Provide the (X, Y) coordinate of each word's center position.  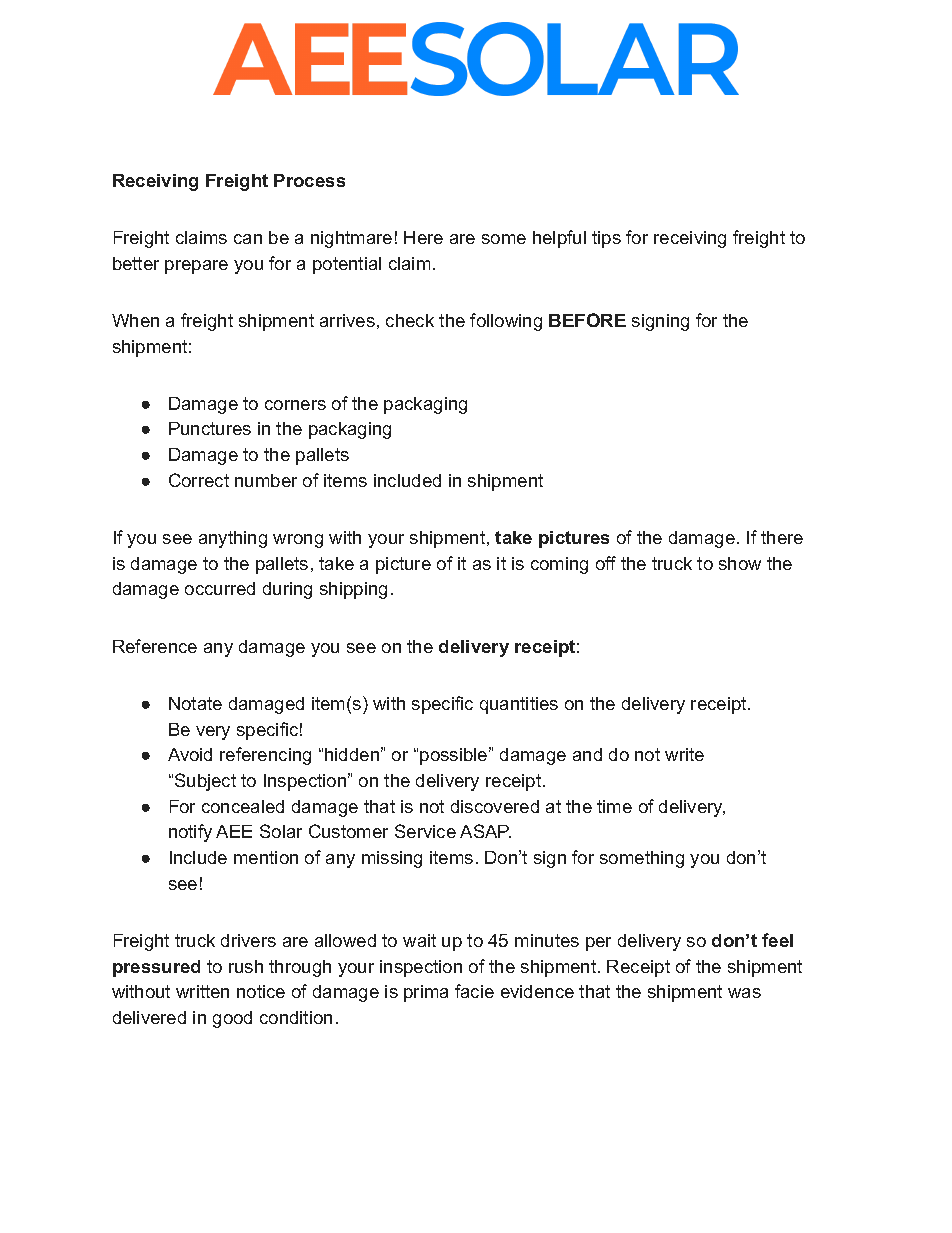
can (248, 239)
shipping (353, 590)
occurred (220, 588)
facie (474, 991)
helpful (559, 239)
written (202, 991)
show (740, 563)
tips (606, 239)
